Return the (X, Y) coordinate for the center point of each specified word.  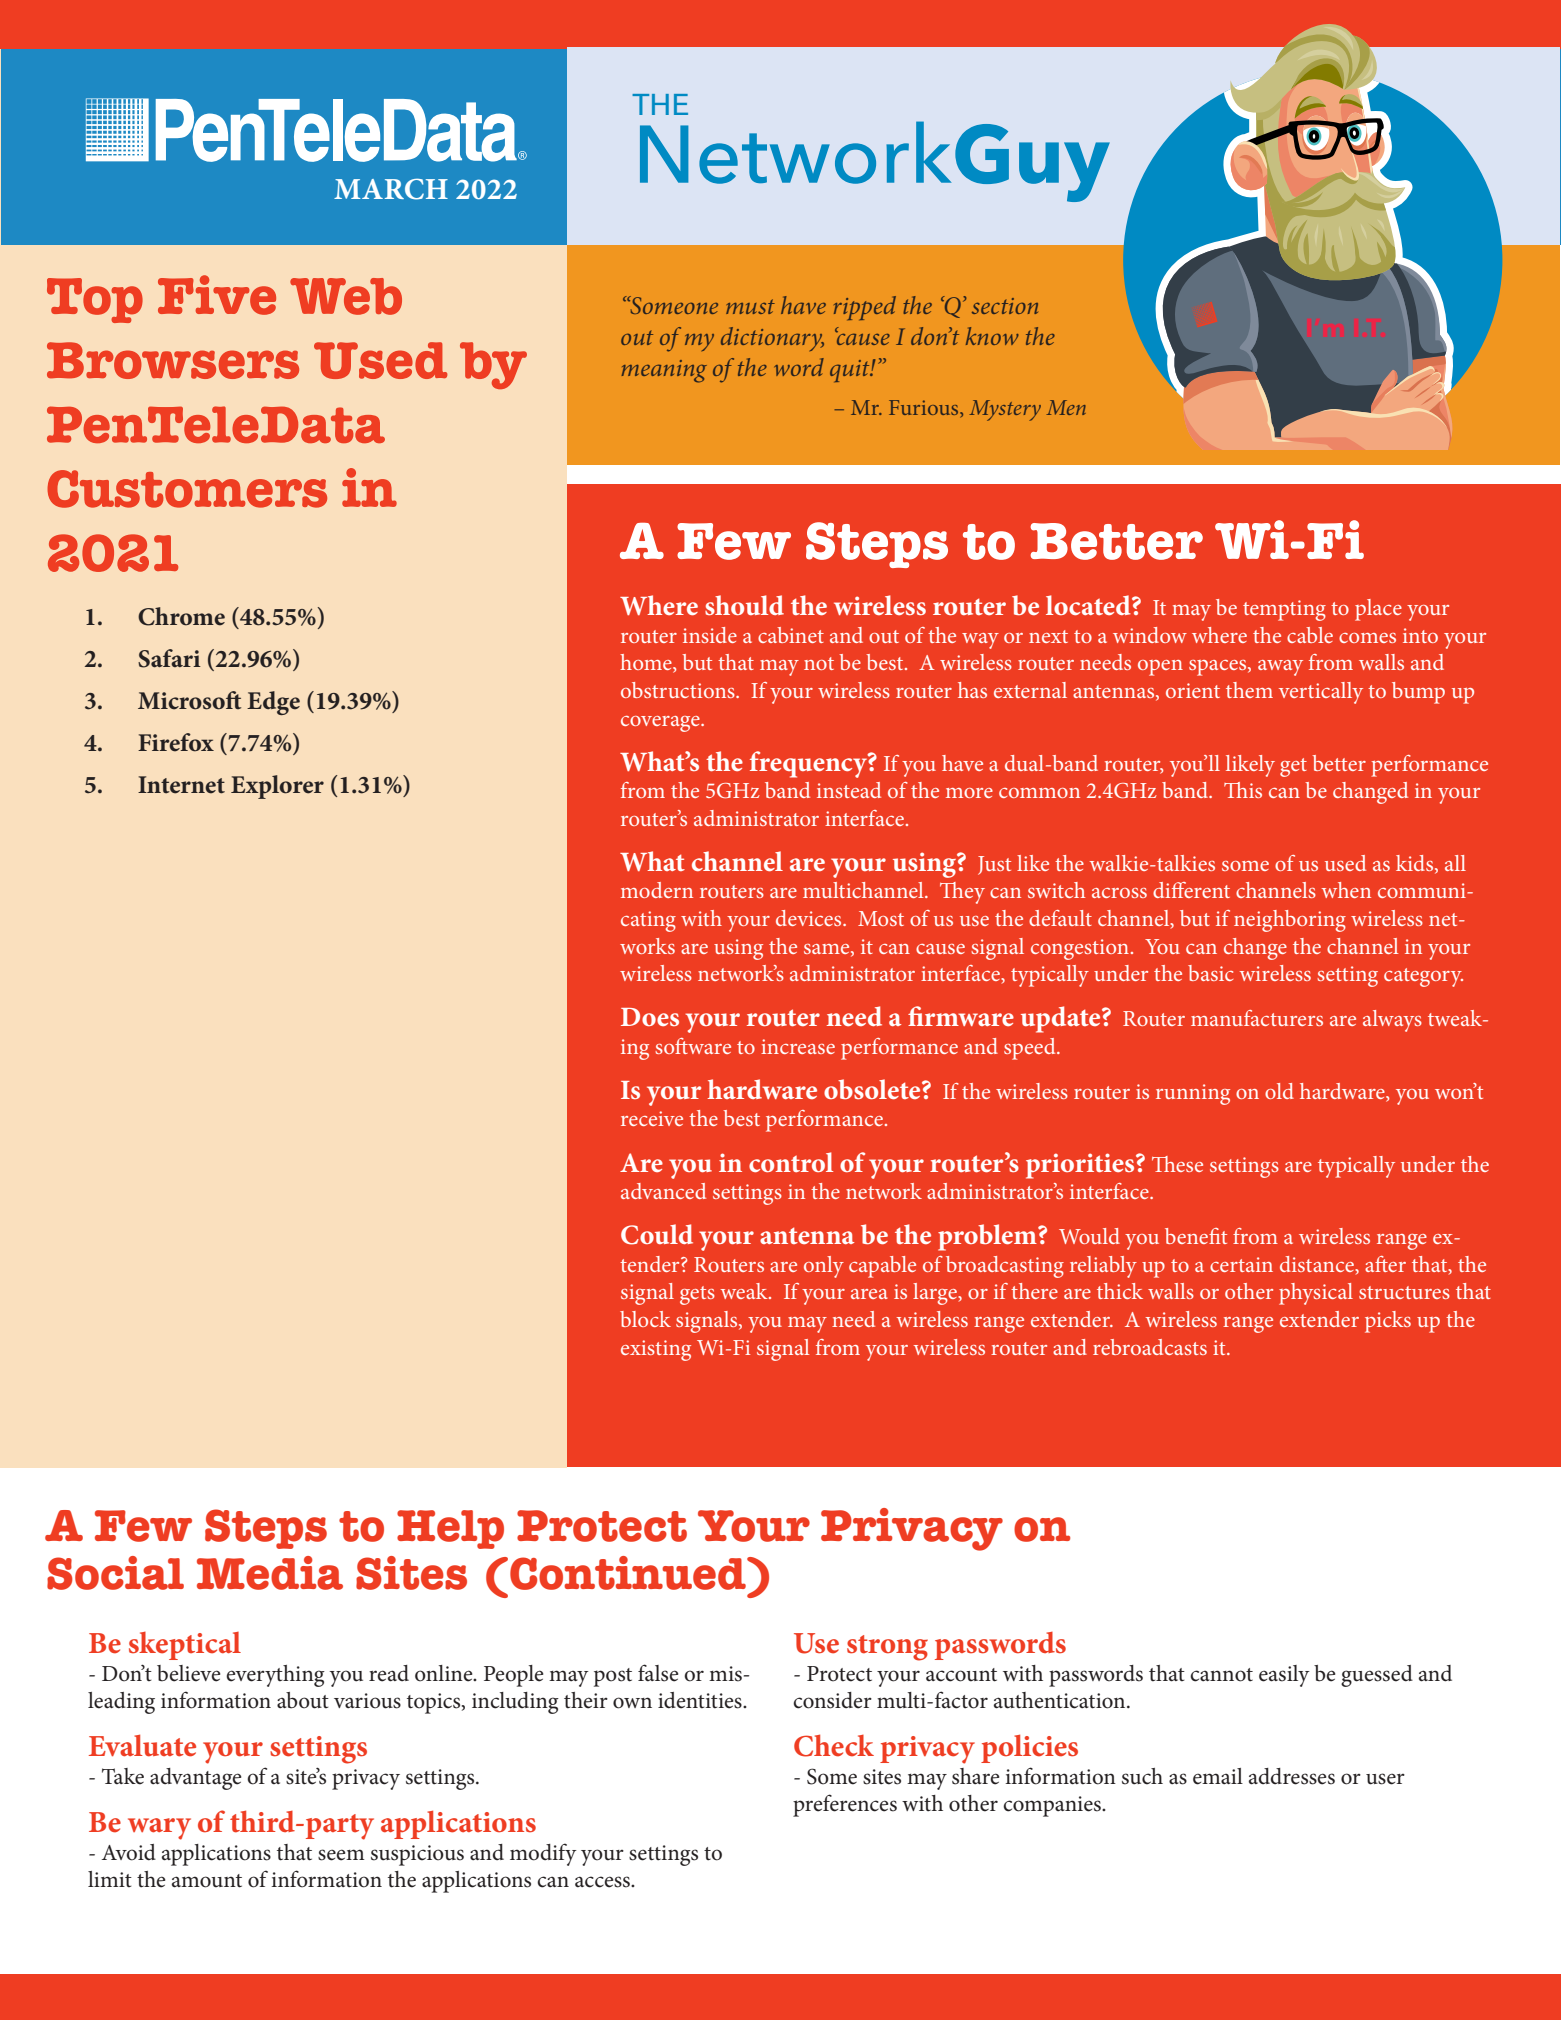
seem (341, 1855)
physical (1316, 1294)
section (1005, 306)
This (1243, 790)
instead (849, 790)
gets (697, 1295)
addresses (1292, 1776)
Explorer (277, 787)
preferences (845, 1805)
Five (217, 295)
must (750, 306)
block (645, 1319)
